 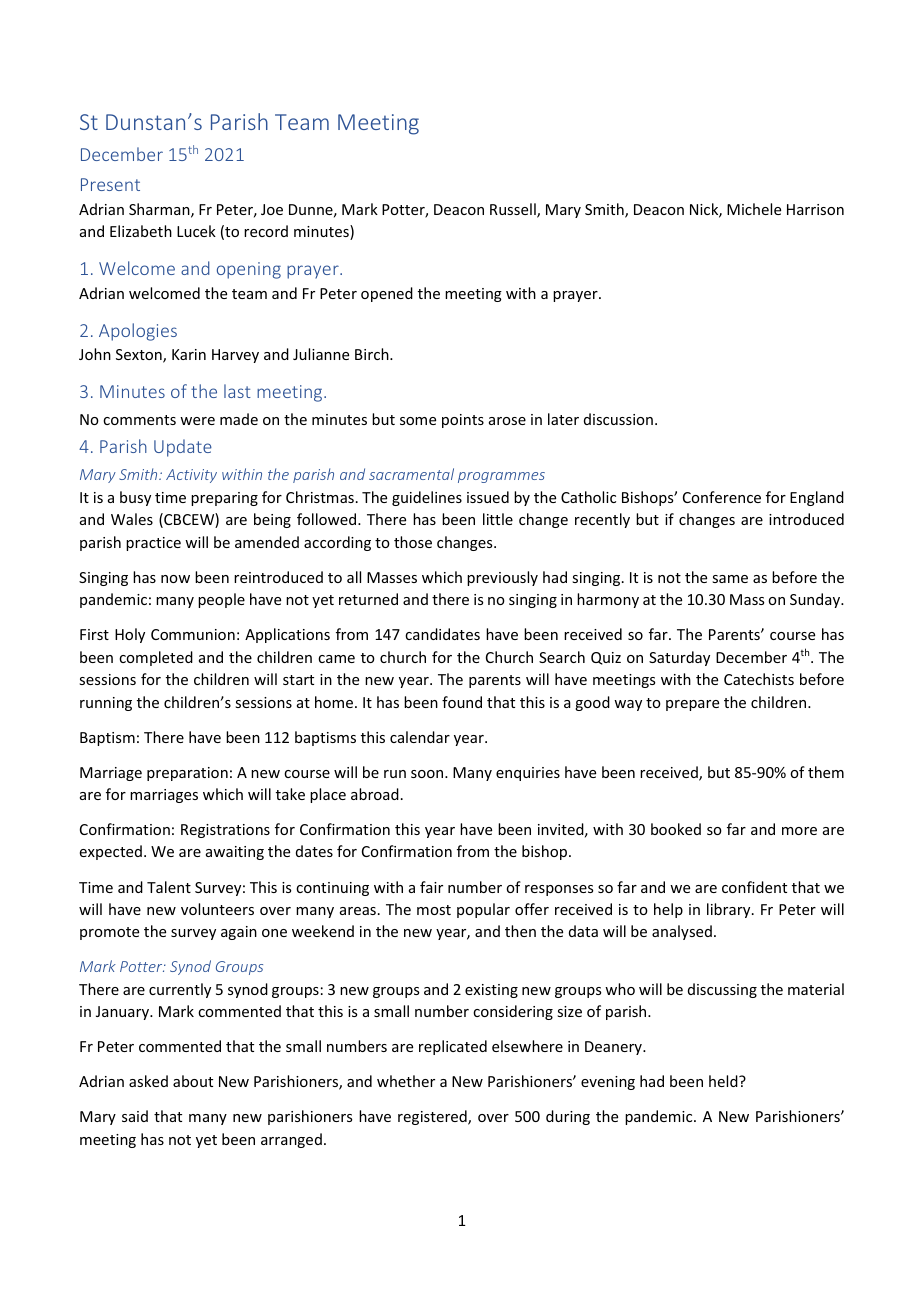 I want to click on said, so click(x=135, y=1116).
